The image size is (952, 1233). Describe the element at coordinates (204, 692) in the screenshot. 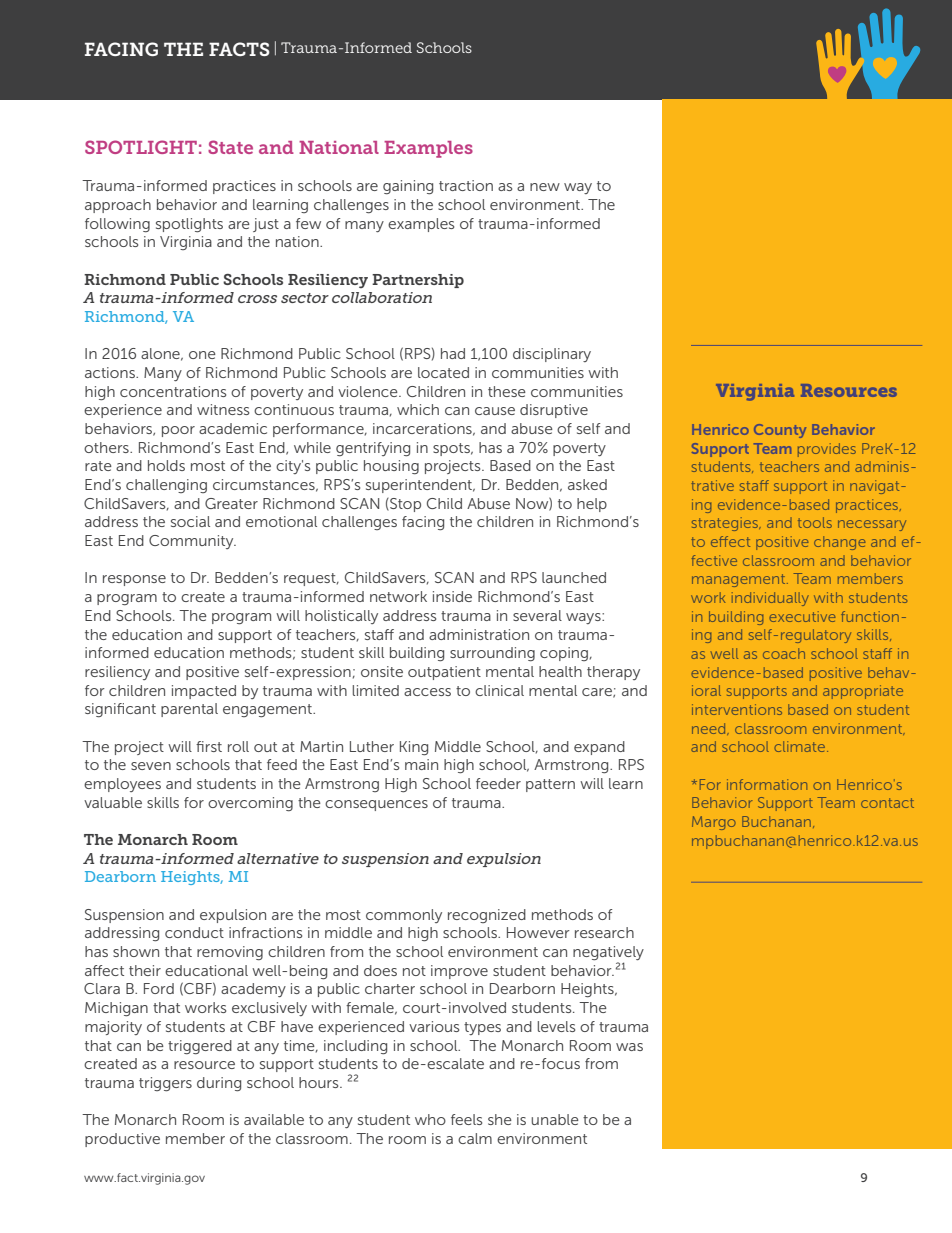

I see `impacted` at that location.
